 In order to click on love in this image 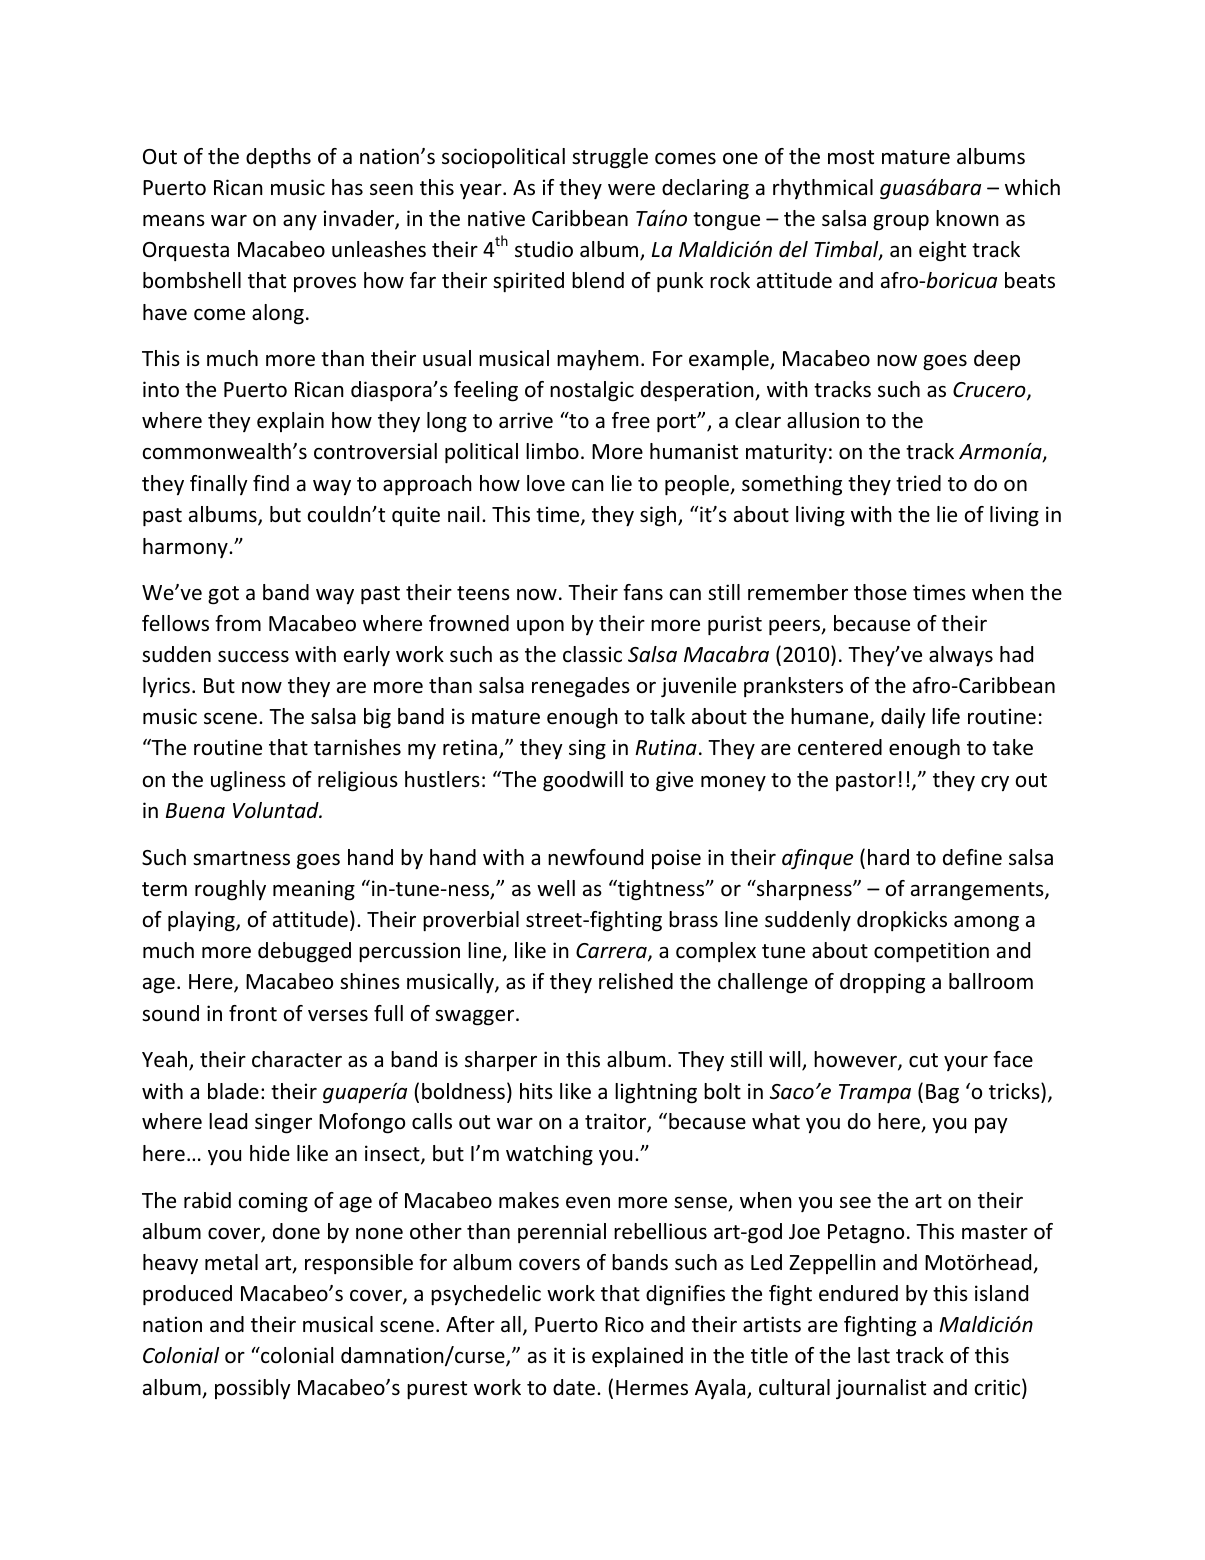, I will do `click(546, 483)`.
